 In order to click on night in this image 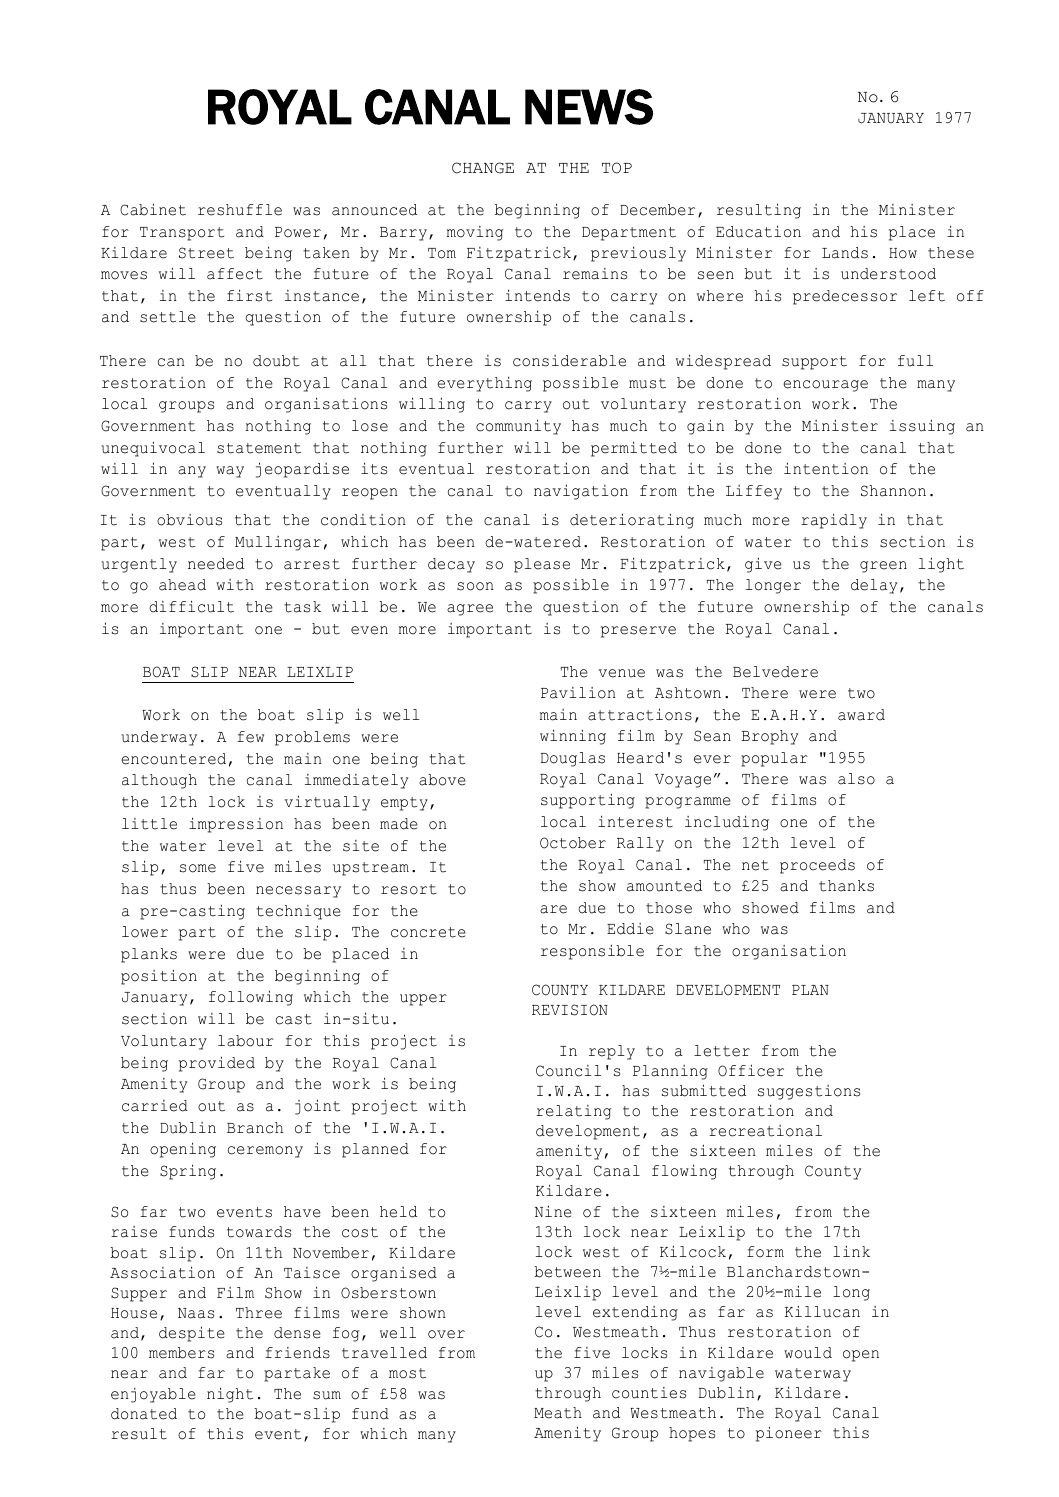, I will do `click(230, 1395)`.
